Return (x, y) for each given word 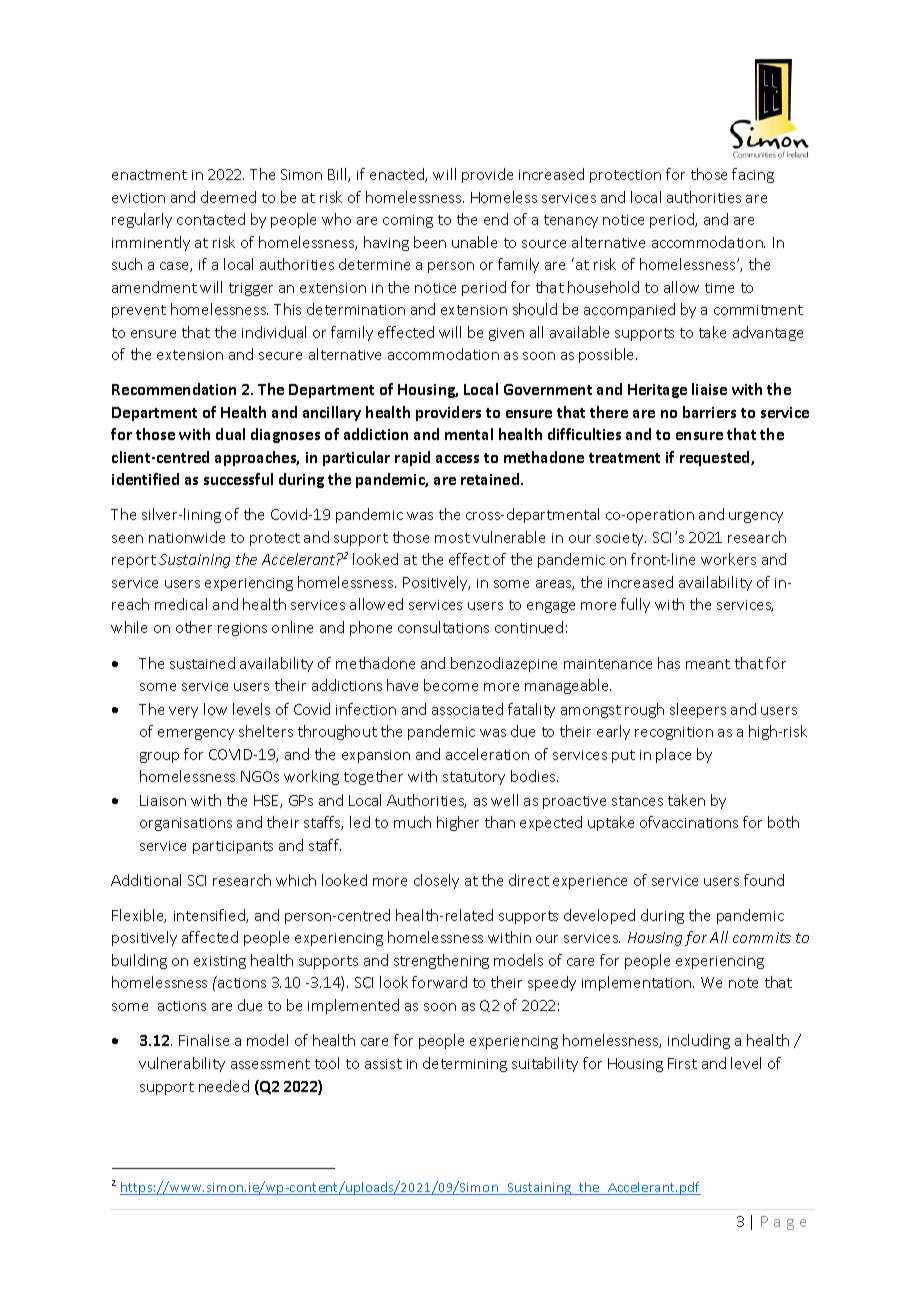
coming (408, 221)
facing (753, 175)
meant (708, 664)
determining (465, 1064)
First (682, 1063)
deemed (228, 197)
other (194, 627)
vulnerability (182, 1064)
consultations (443, 627)
